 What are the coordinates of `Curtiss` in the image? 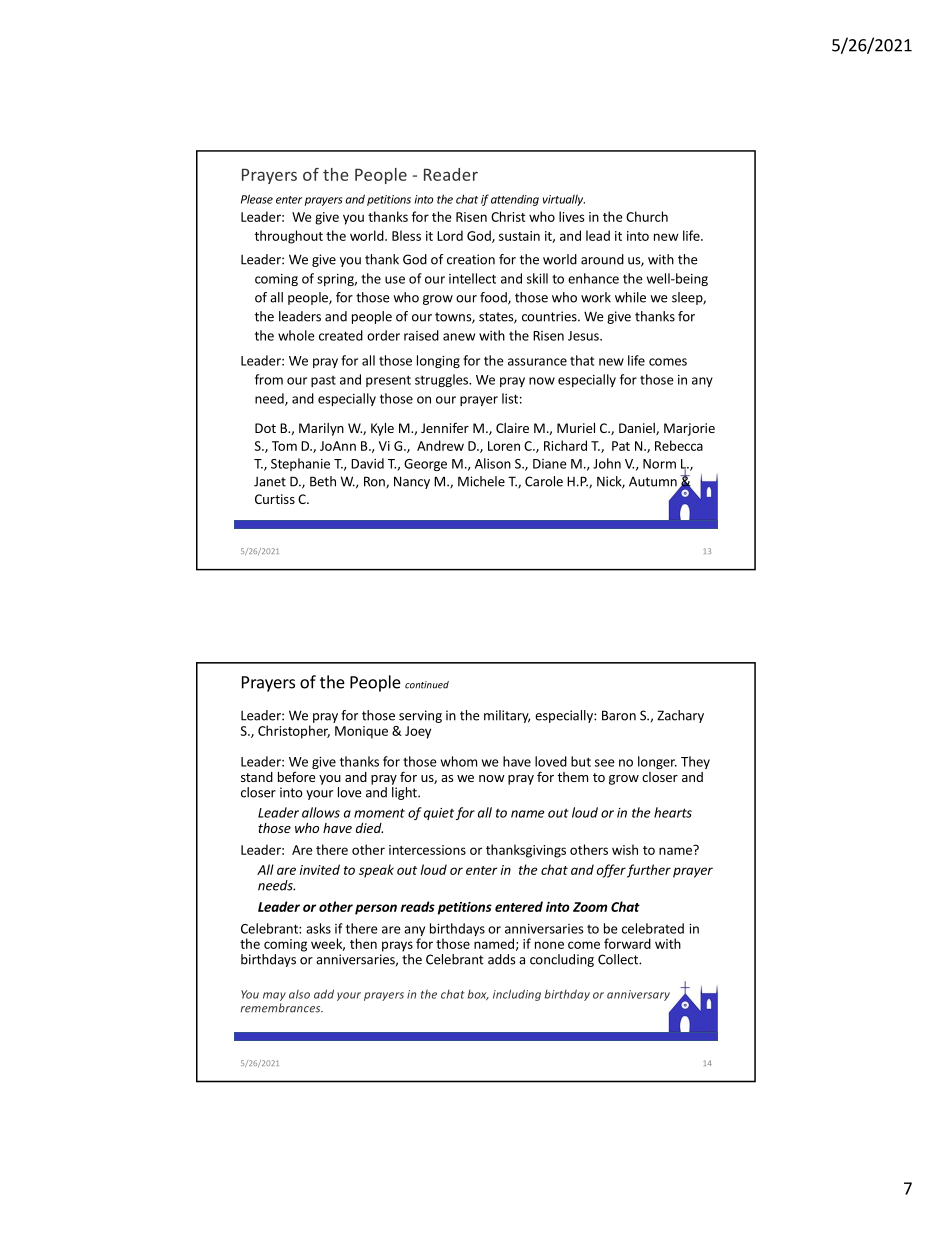 It's located at (275, 499).
